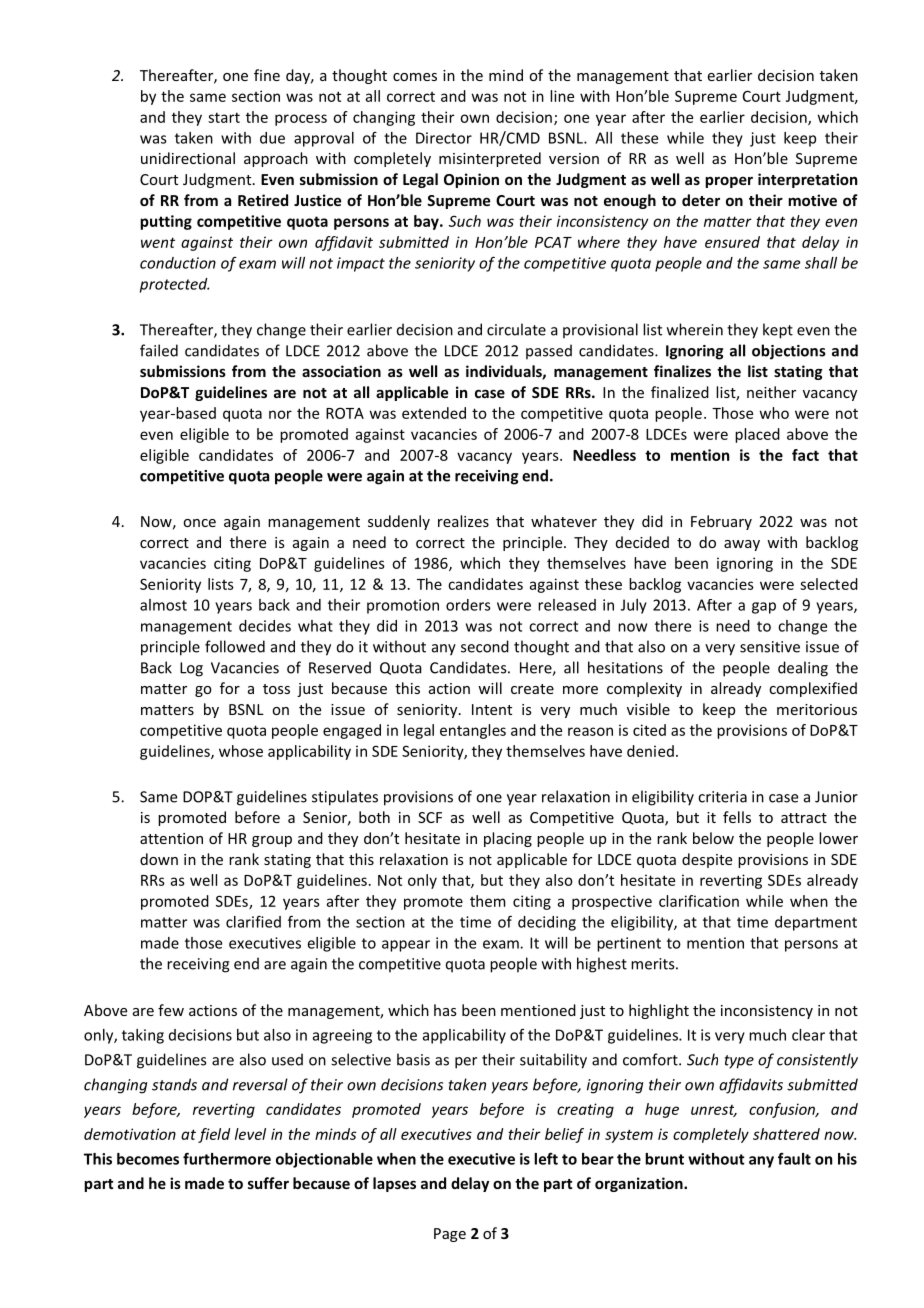  Describe the element at coordinates (268, 1183) in the document. I see `suffer` at that location.
